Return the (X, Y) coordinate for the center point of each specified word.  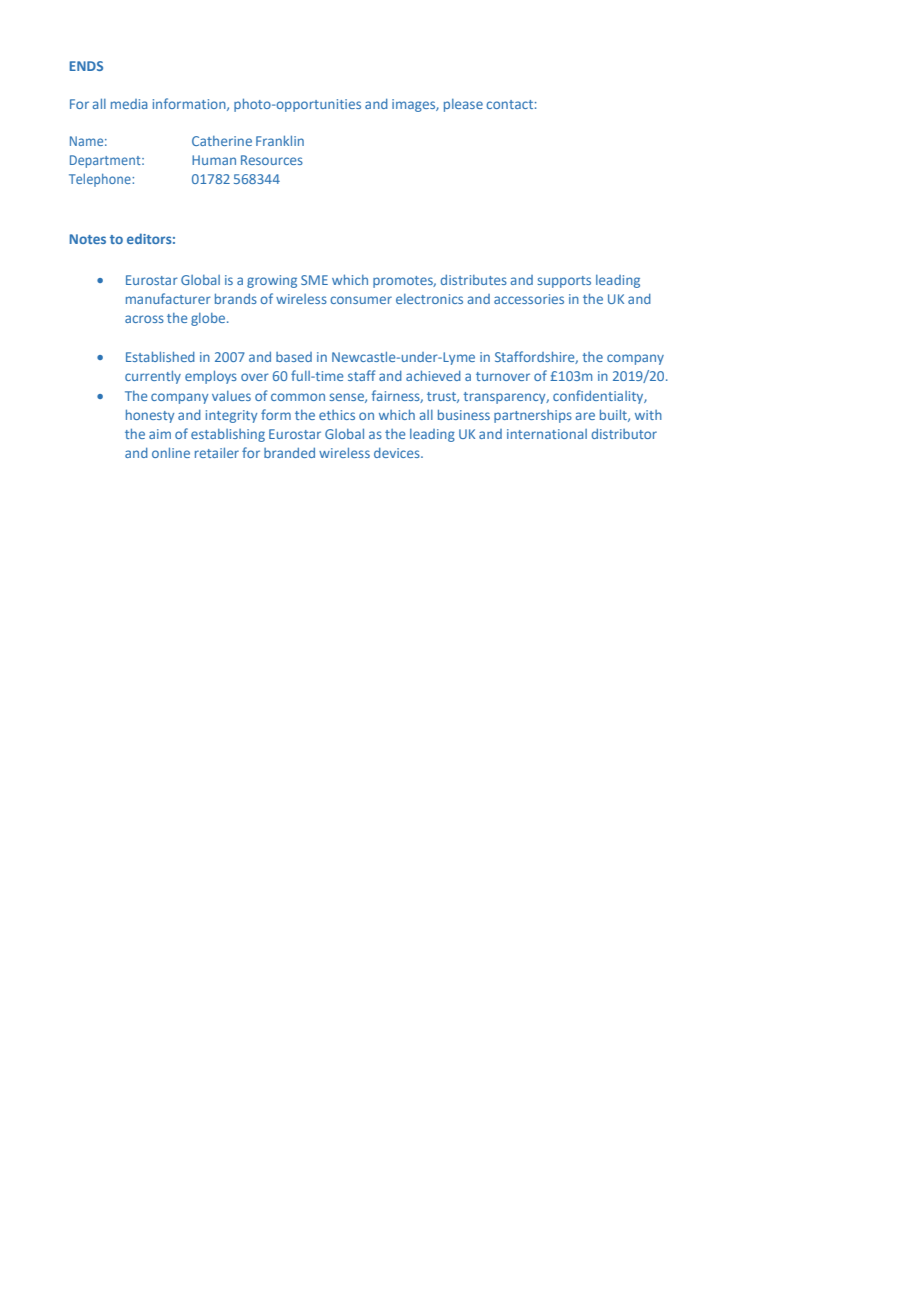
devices (398, 453)
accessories (529, 299)
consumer (361, 300)
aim (160, 434)
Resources (272, 160)
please (463, 105)
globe (209, 319)
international (547, 434)
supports (564, 282)
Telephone (101, 180)
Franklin (280, 141)
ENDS (86, 66)
